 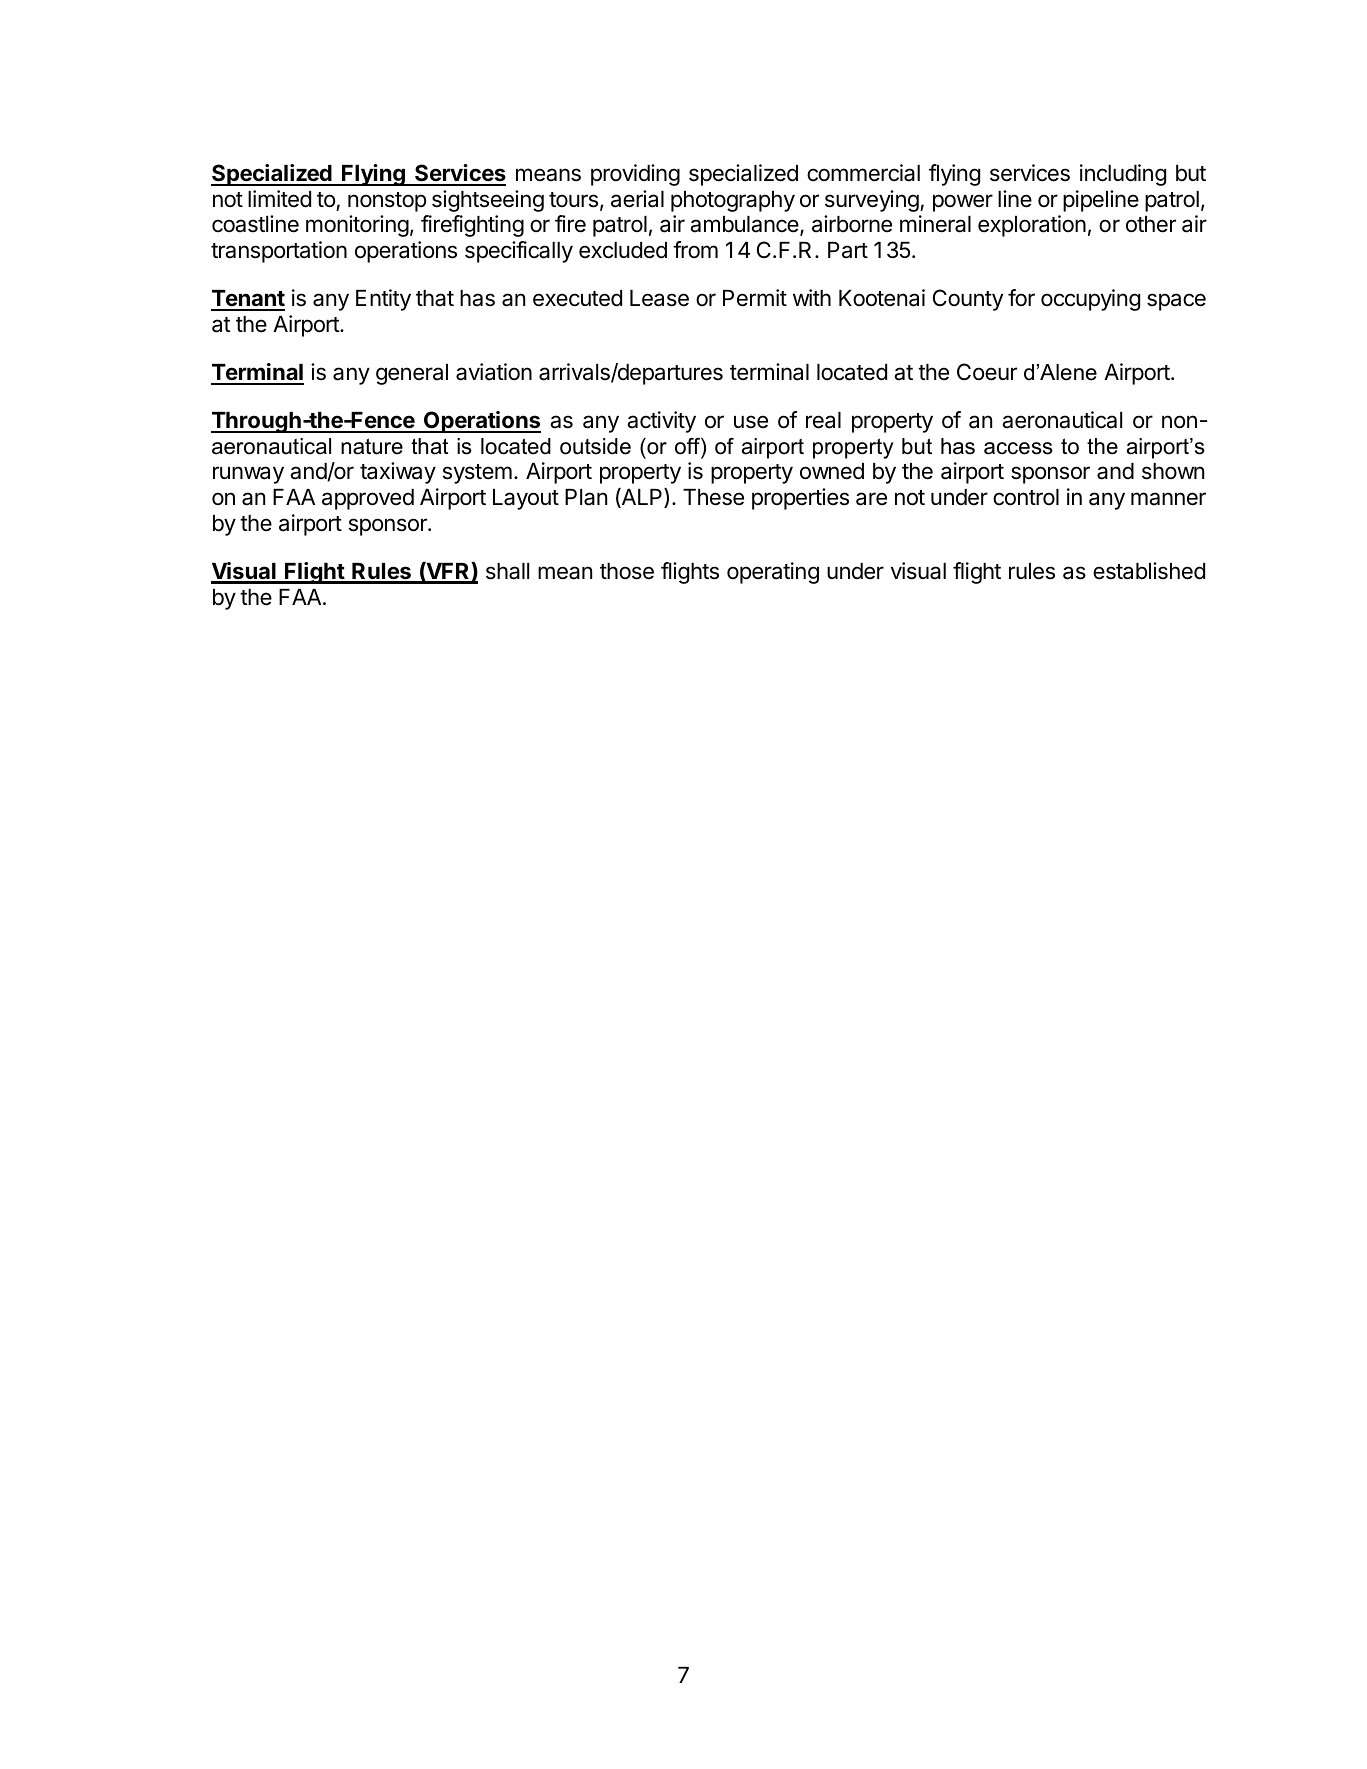 What do you see at coordinates (412, 374) in the screenshot?
I see `general` at bounding box center [412, 374].
